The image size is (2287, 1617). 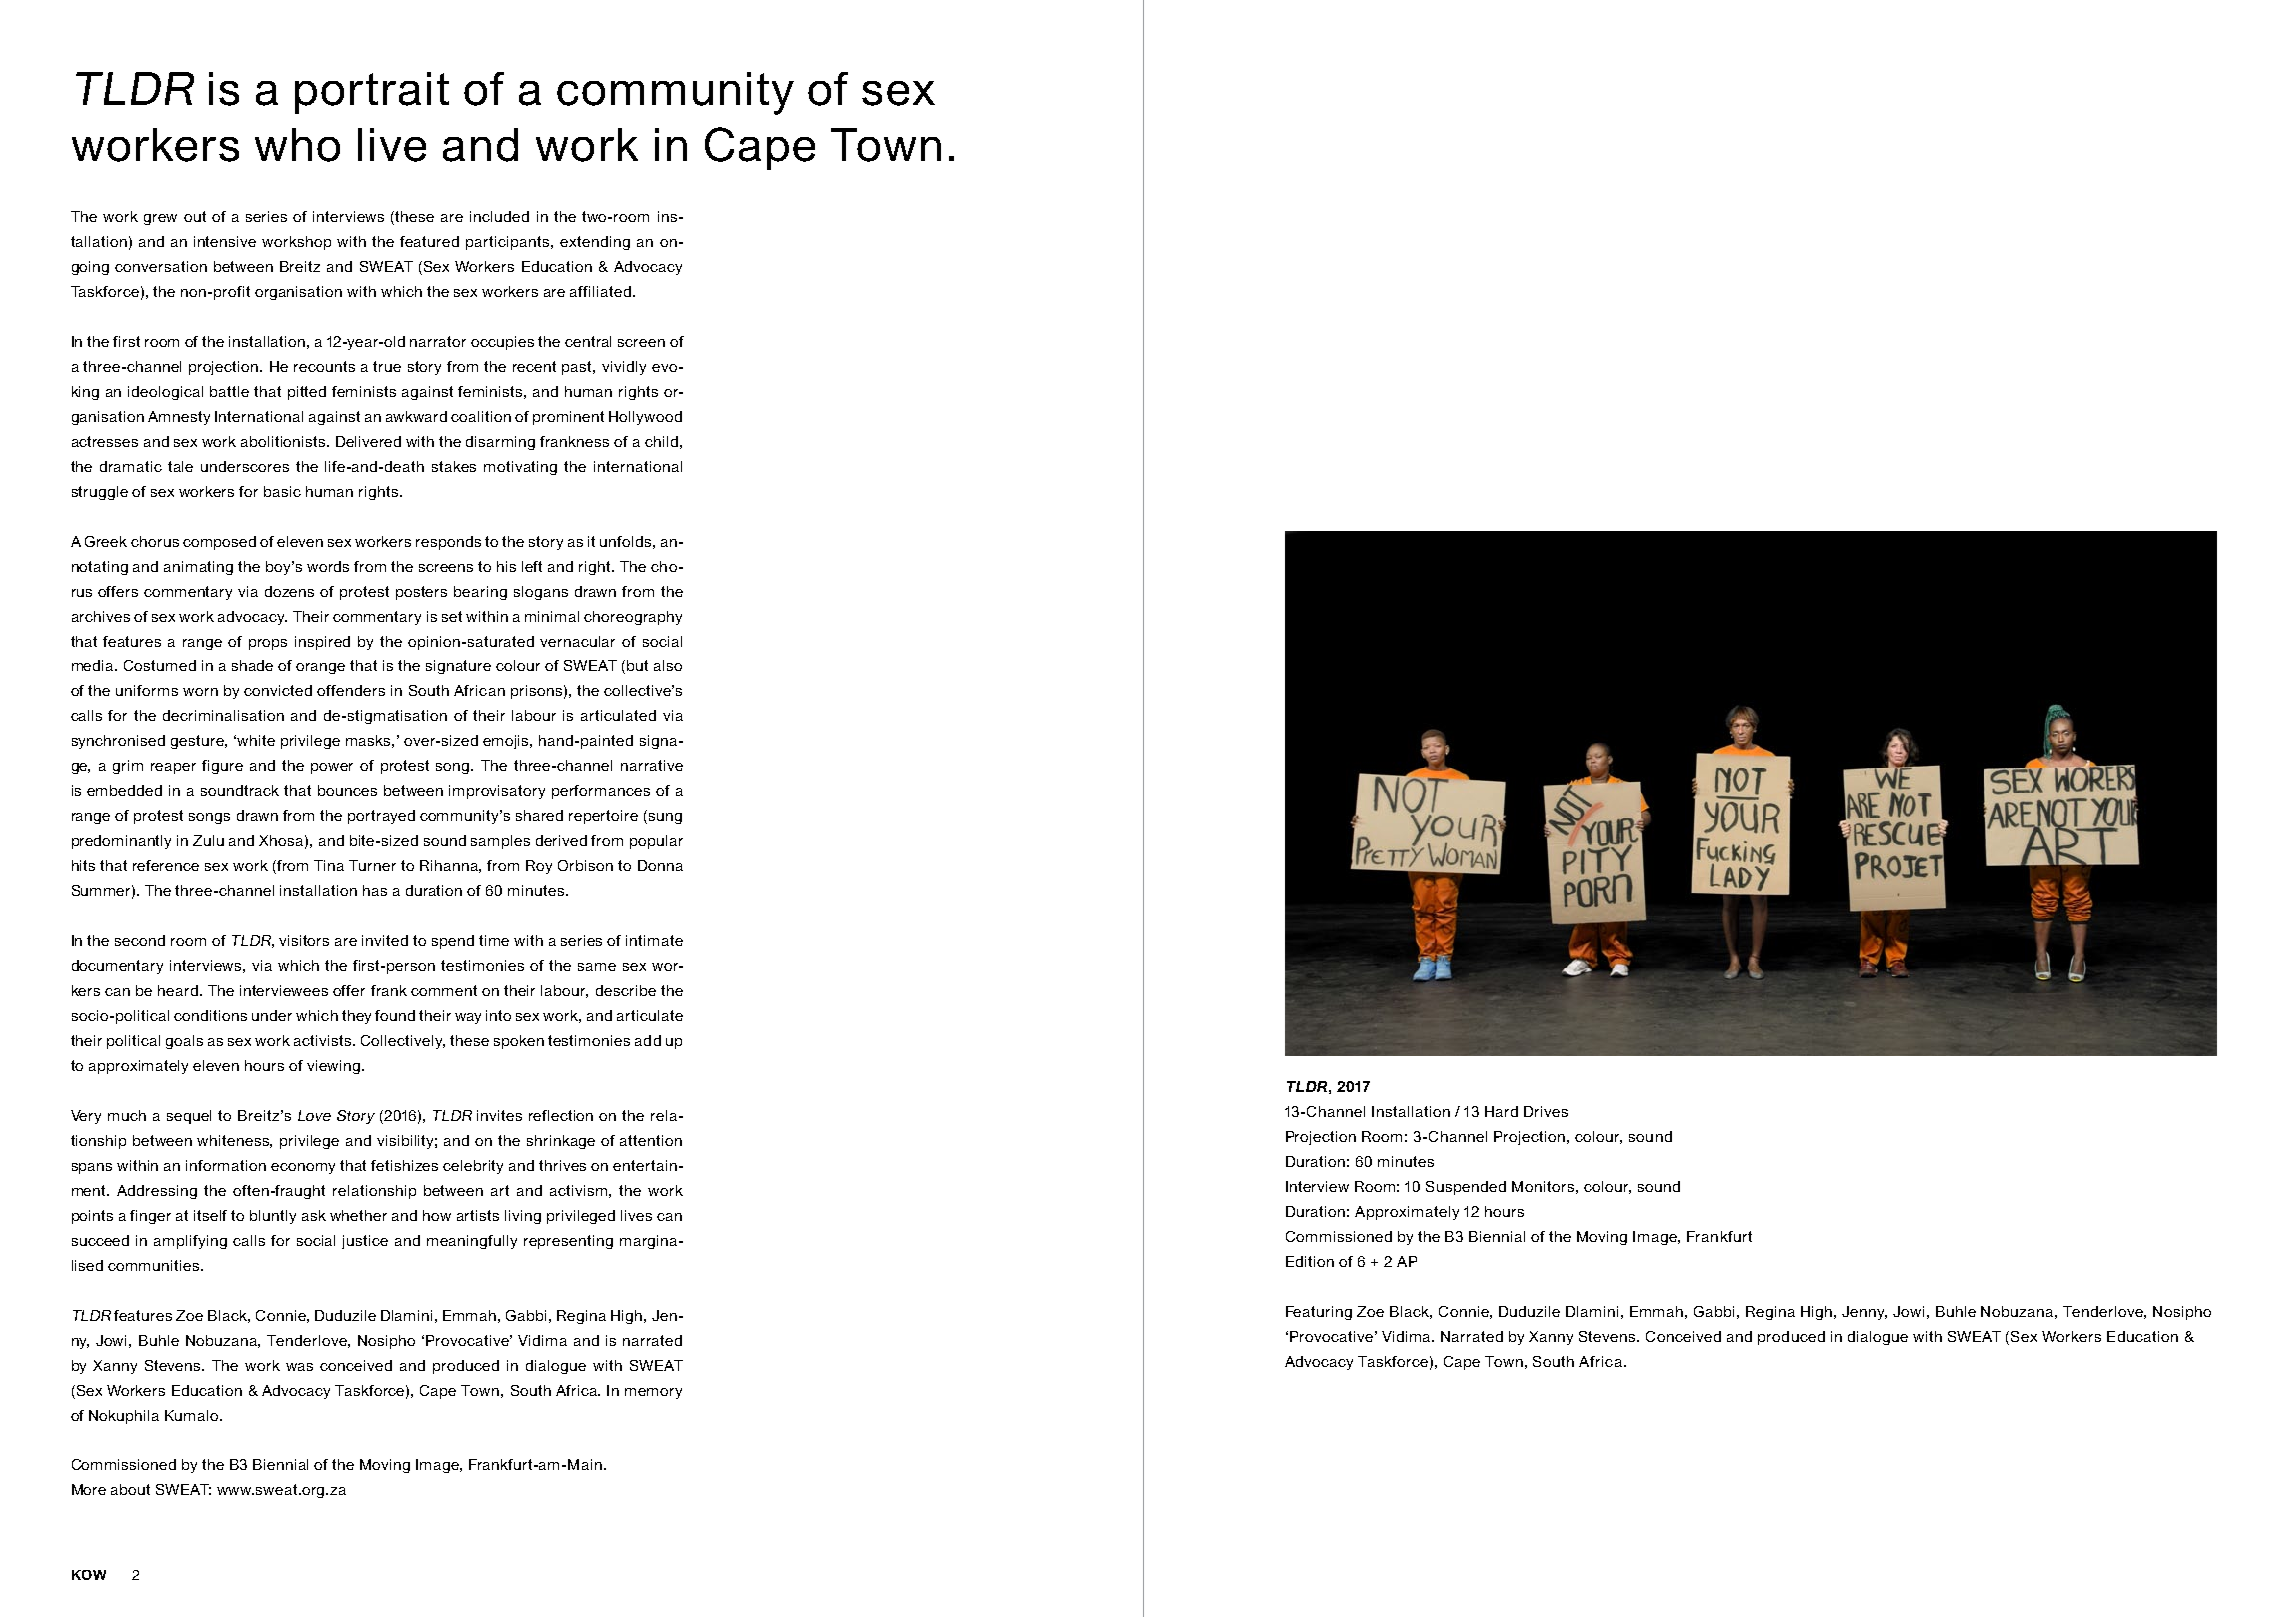 I want to click on who, so click(x=297, y=145).
